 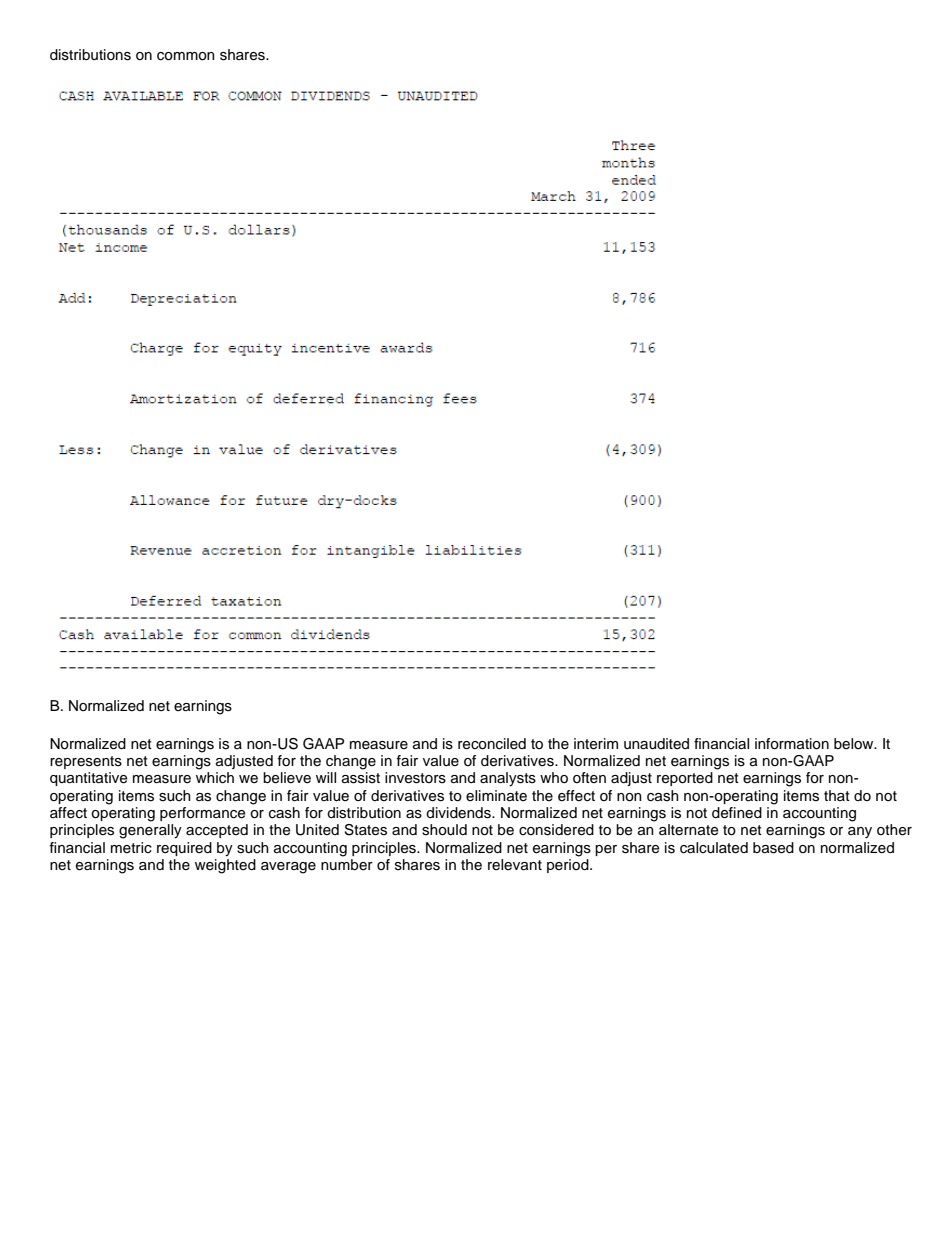 What do you see at coordinates (184, 849) in the screenshot?
I see `required` at bounding box center [184, 849].
